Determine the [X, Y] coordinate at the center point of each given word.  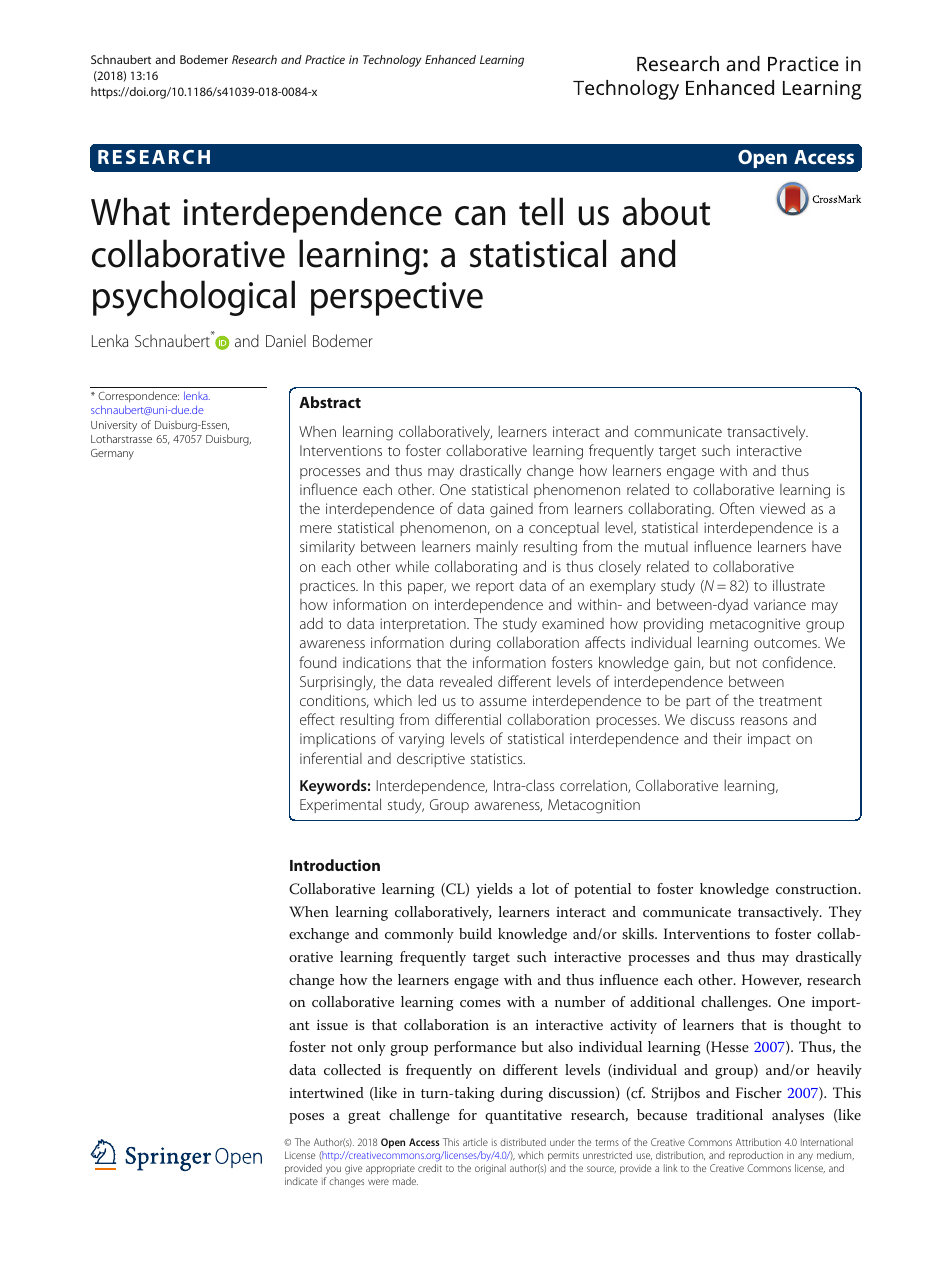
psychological [194, 298]
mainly [497, 548]
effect [317, 719]
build [475, 933]
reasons [764, 721]
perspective [397, 299]
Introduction [335, 865]
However [771, 980]
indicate [301, 1181]
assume [503, 702]
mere [316, 529]
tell [541, 211]
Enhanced [450, 59]
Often [737, 508]
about [666, 211]
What [130, 211]
